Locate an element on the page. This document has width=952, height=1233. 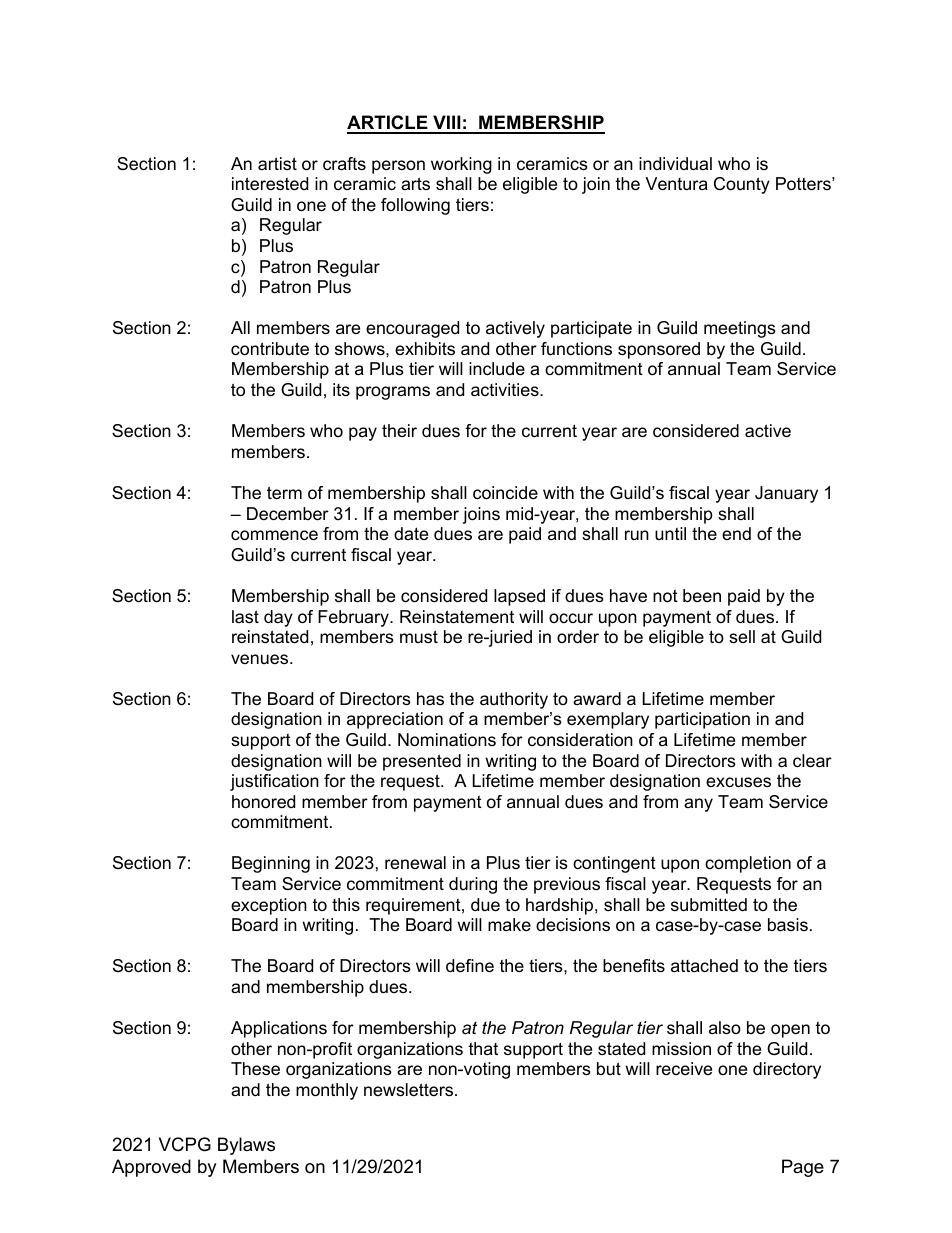
interested is located at coordinates (270, 184).
